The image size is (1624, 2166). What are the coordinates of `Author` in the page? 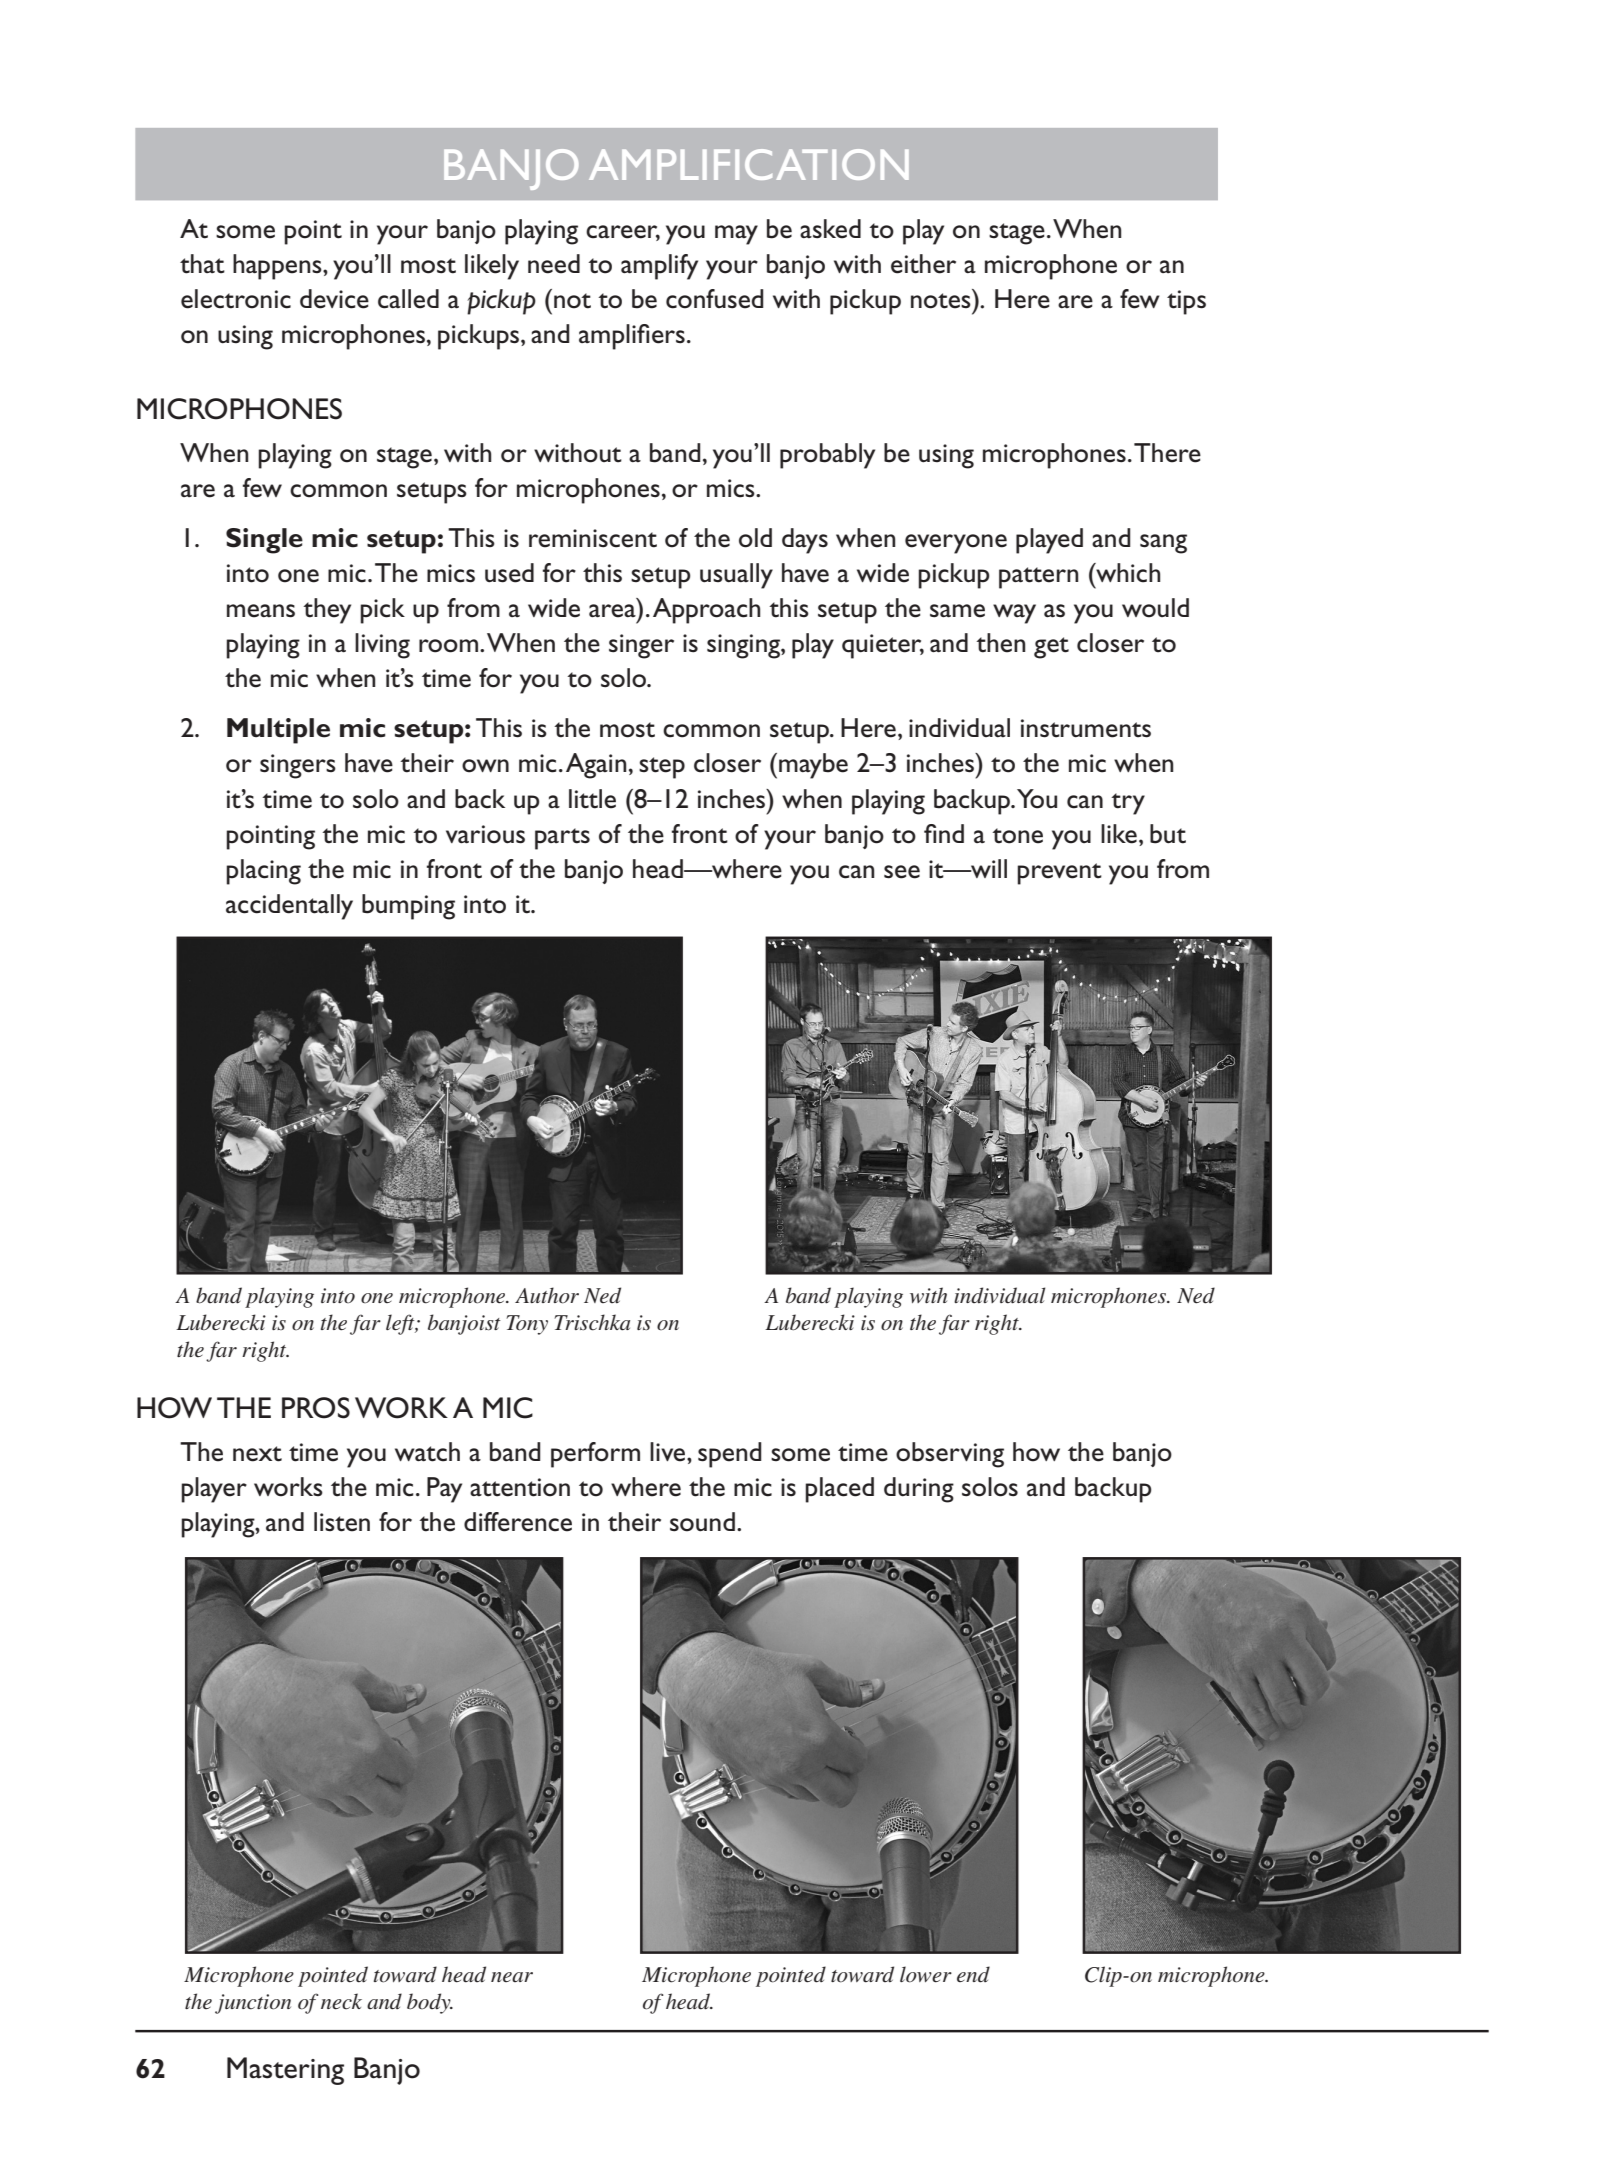 It's located at (547, 1295).
